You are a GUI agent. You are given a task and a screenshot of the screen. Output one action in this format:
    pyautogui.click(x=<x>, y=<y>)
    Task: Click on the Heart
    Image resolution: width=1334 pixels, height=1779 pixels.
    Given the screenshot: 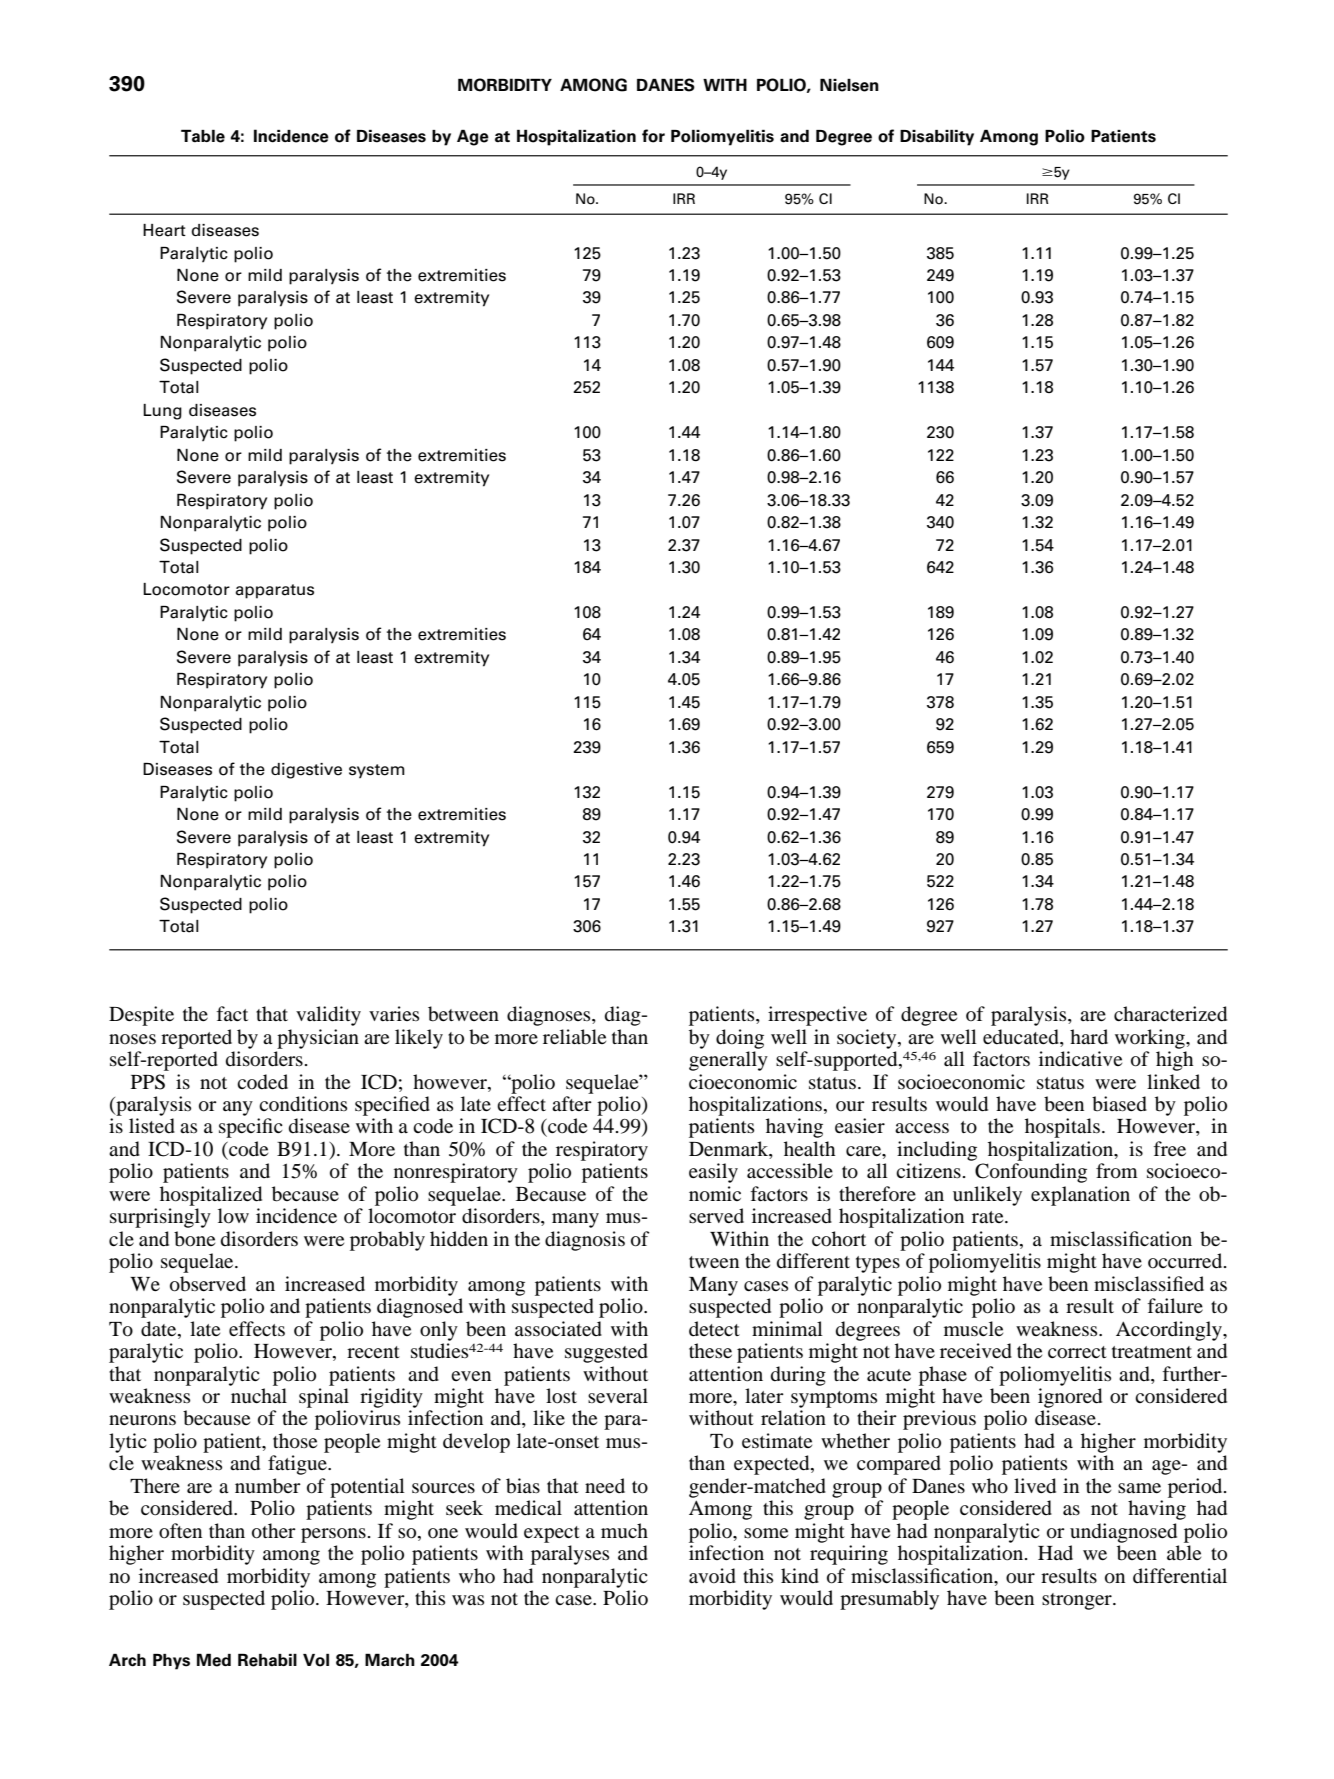 What is the action you would take?
    pyautogui.click(x=164, y=230)
